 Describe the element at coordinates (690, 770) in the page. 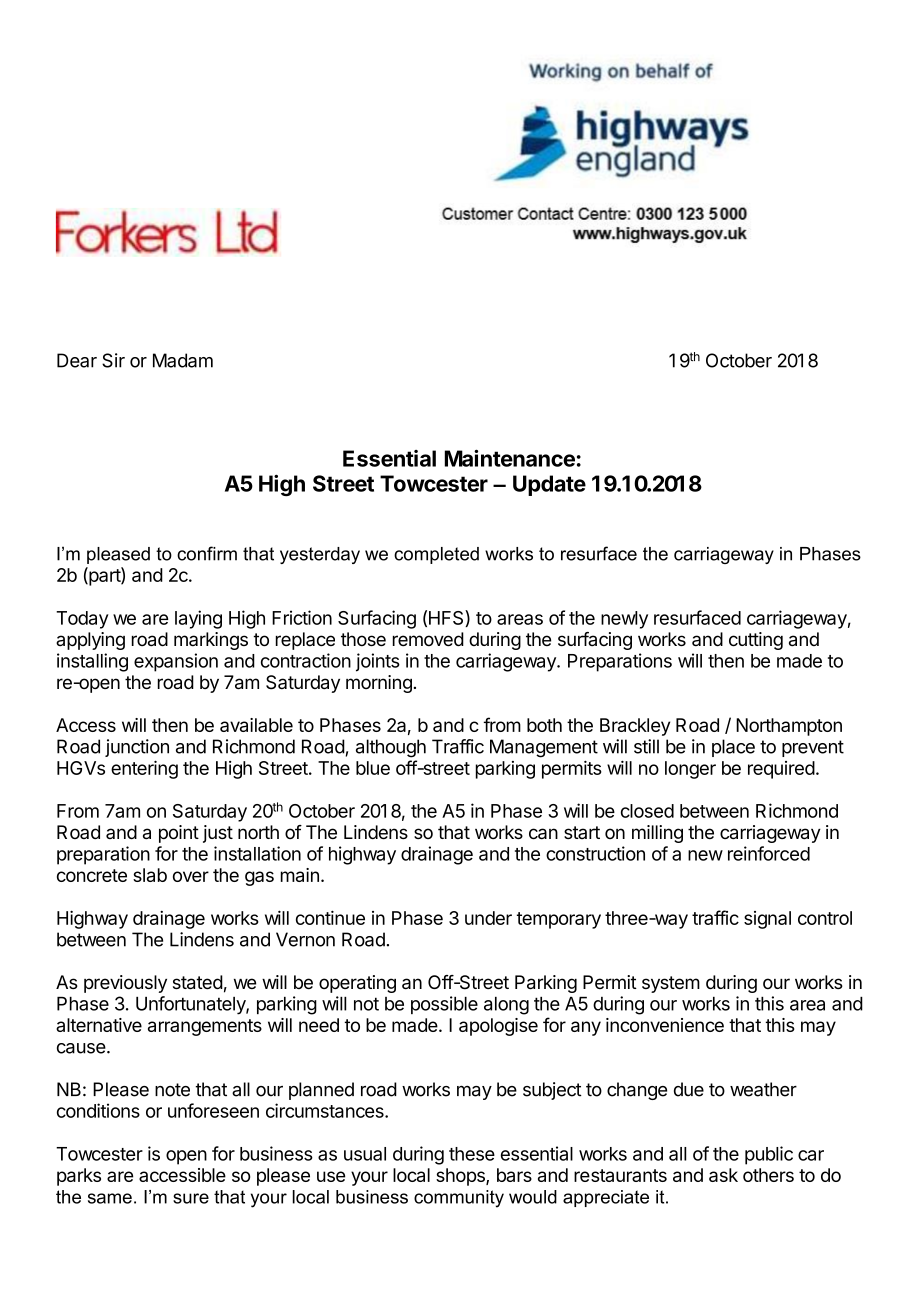

I see `longer` at that location.
